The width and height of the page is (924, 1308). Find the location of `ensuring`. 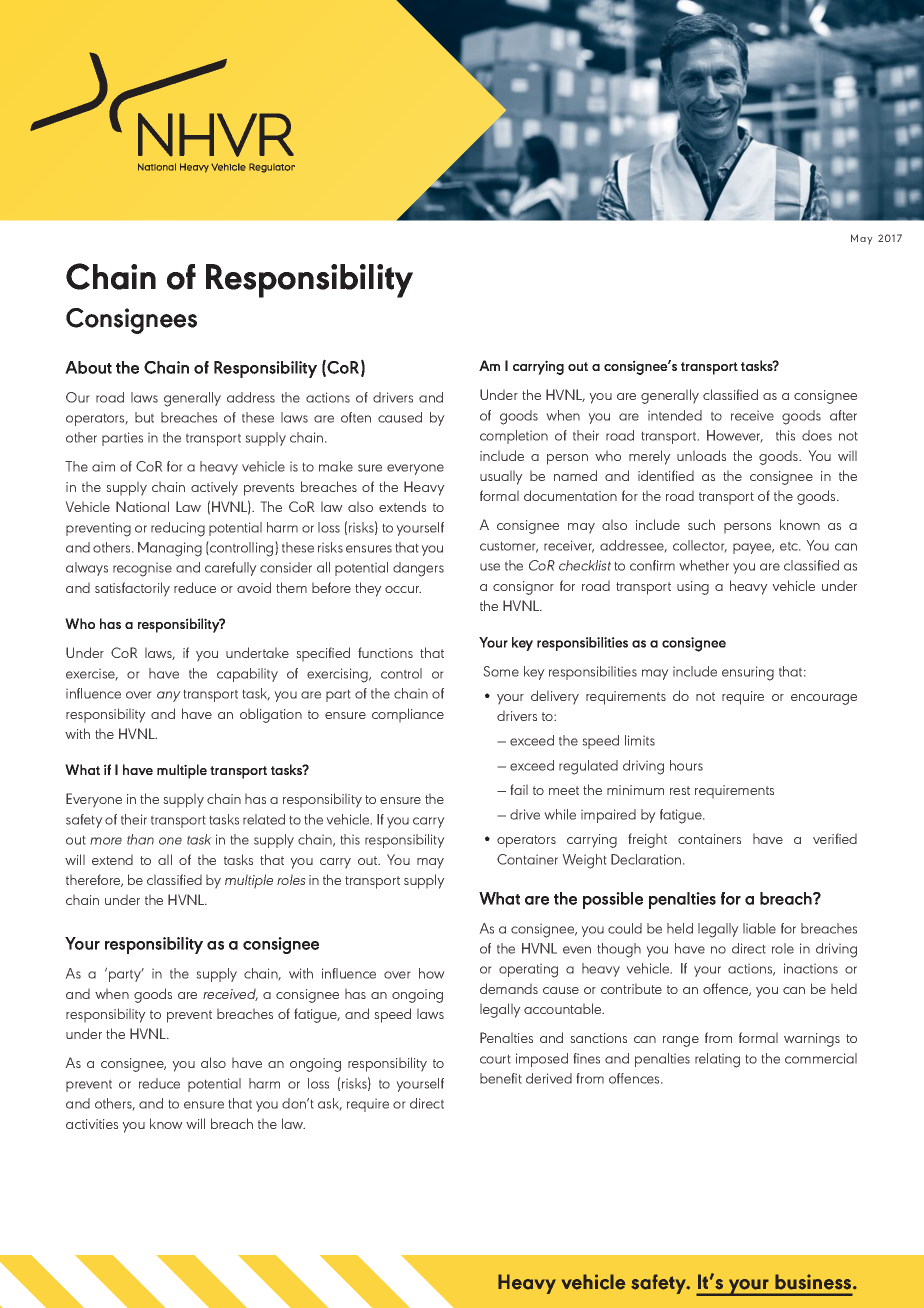

ensuring is located at coordinates (748, 673).
